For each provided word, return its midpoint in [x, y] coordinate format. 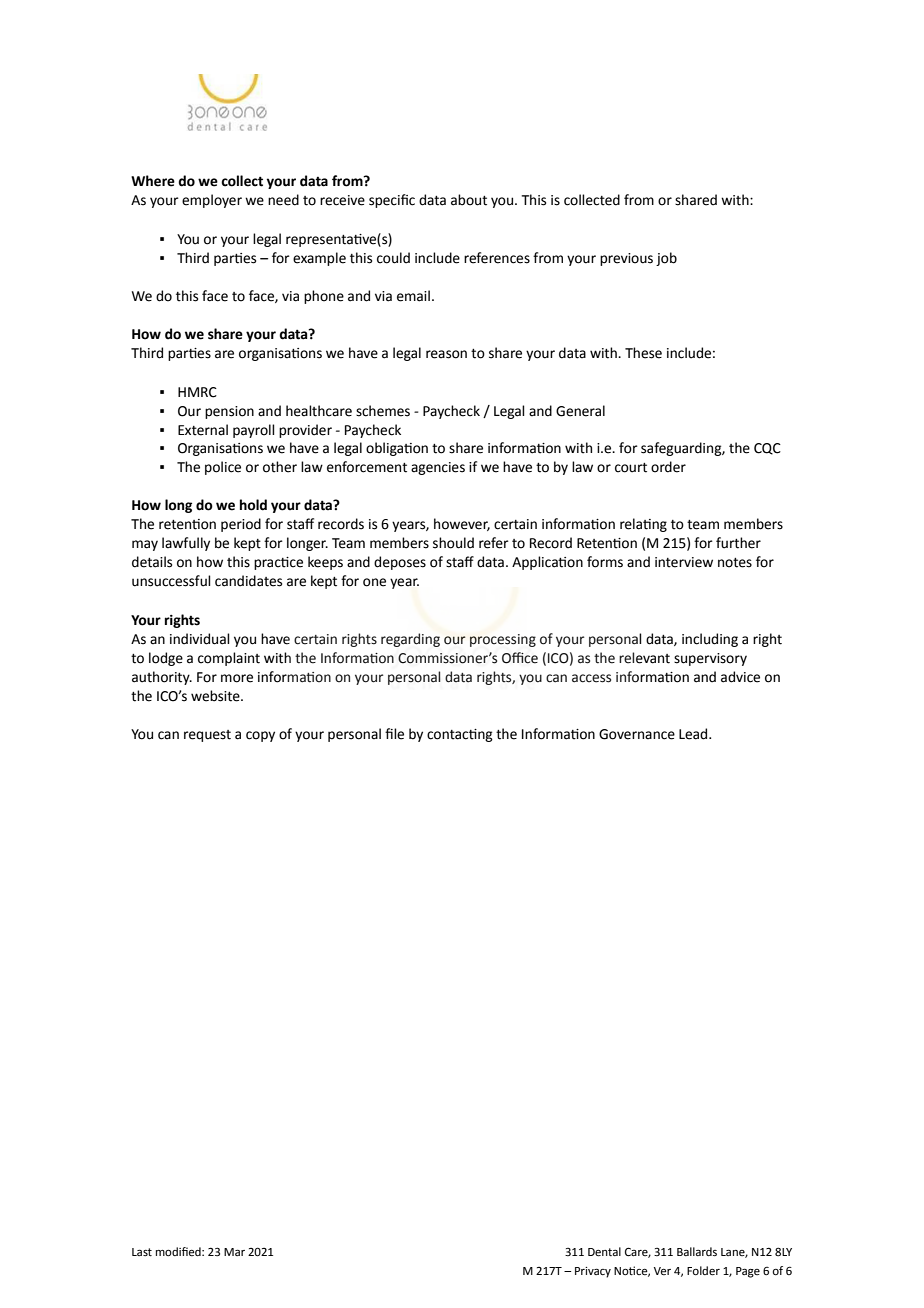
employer [212, 201]
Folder [703, 1271]
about [469, 200]
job [666, 259]
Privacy [593, 1272]
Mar [234, 1252]
